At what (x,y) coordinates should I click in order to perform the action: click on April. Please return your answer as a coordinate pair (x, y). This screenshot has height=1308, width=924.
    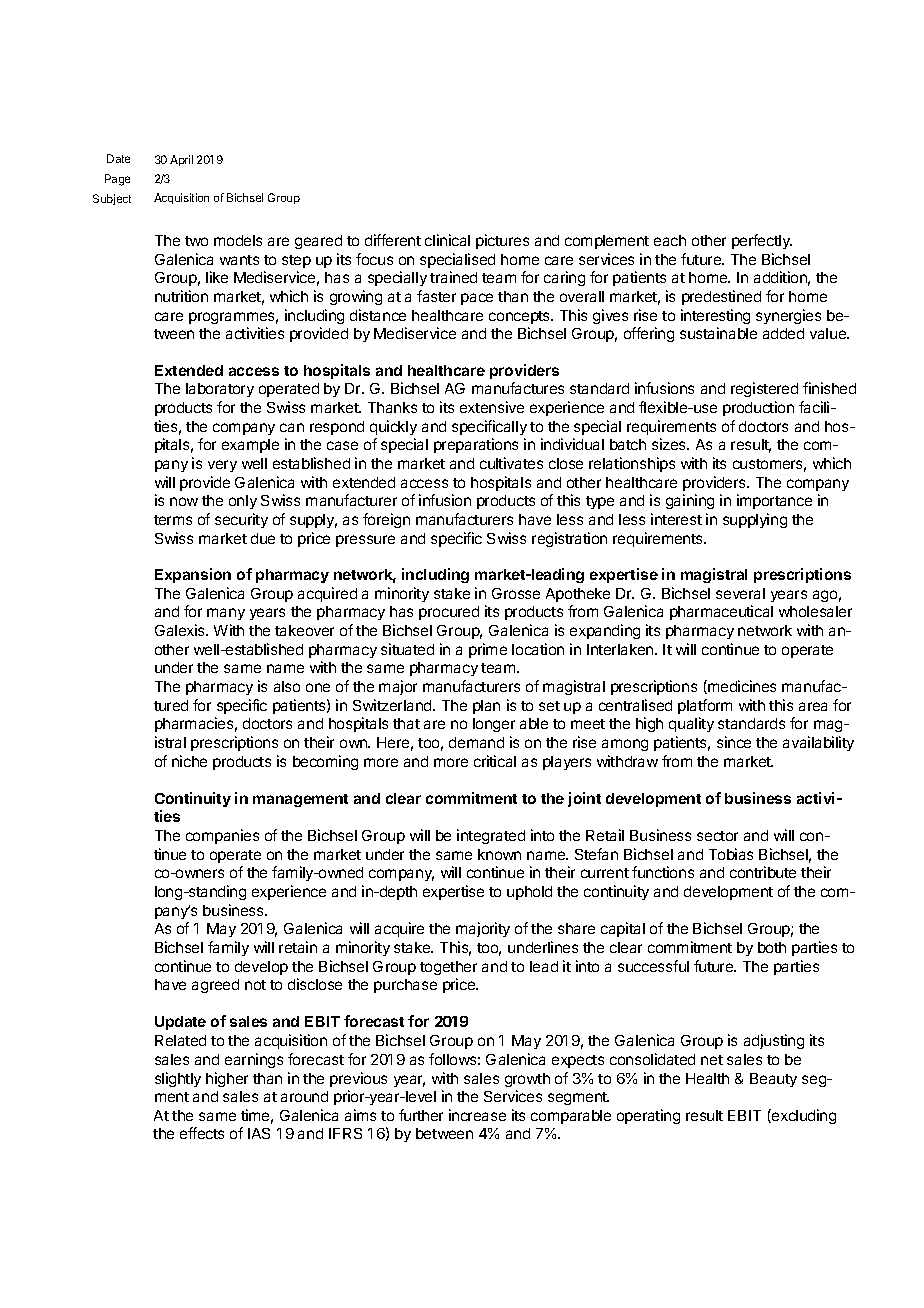
    Looking at the image, I should click on (181, 160).
